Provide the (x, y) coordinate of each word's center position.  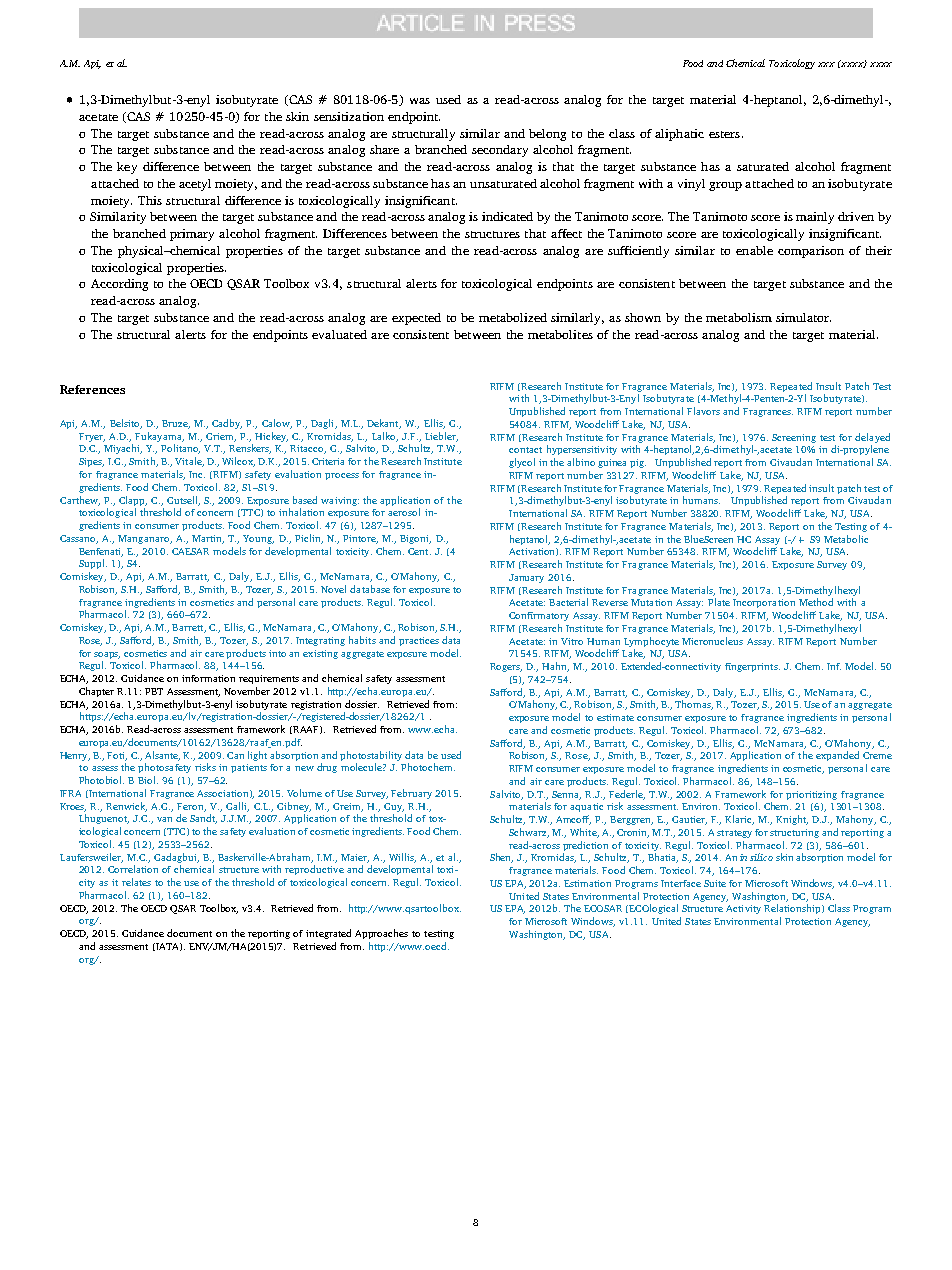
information (208, 678)
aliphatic (679, 135)
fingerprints (752, 667)
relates (136, 882)
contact (525, 450)
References (92, 389)
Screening (794, 438)
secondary (500, 151)
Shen (501, 858)
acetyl (195, 185)
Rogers (506, 667)
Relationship (793, 909)
